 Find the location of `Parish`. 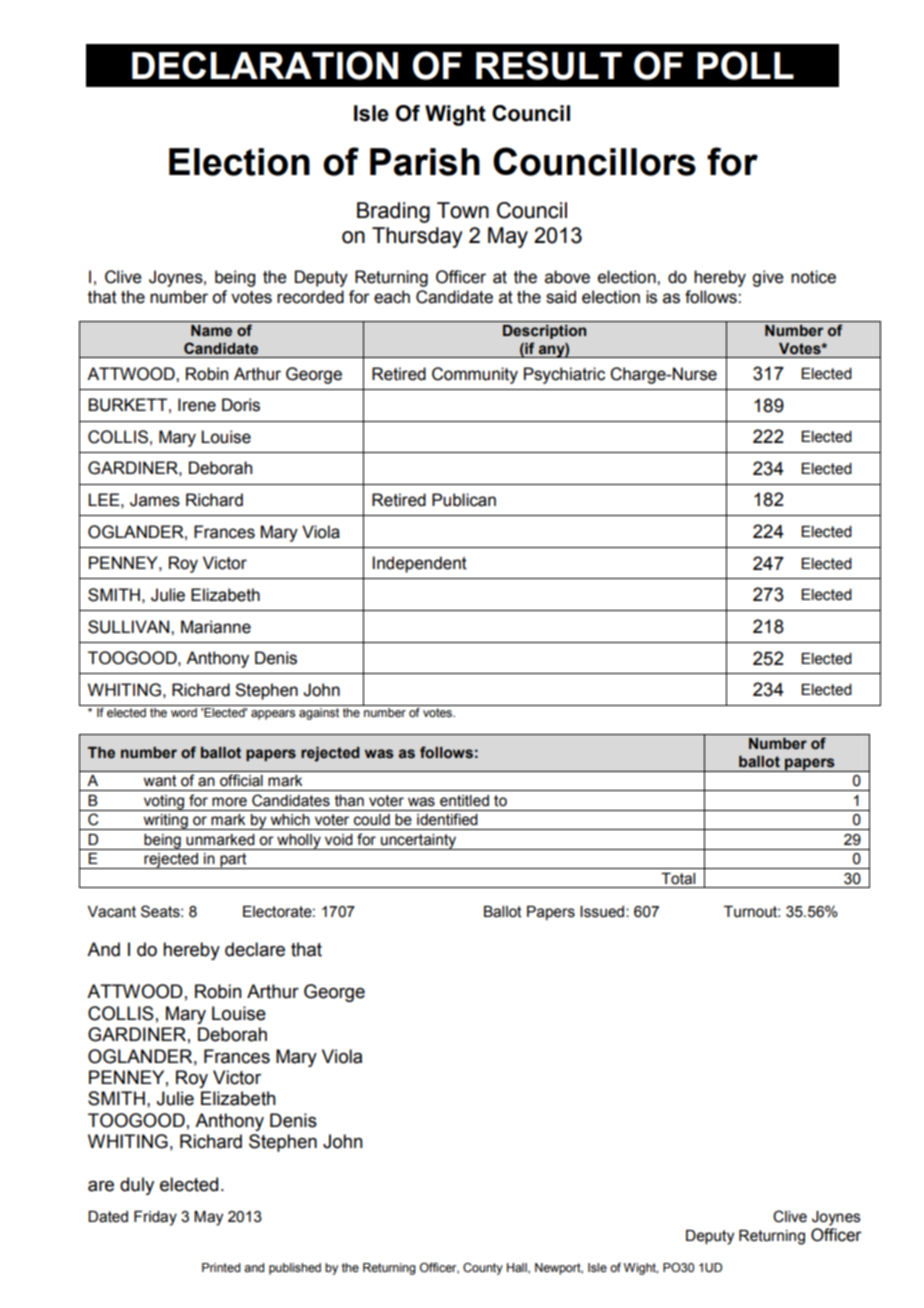

Parish is located at coordinates (425, 162).
